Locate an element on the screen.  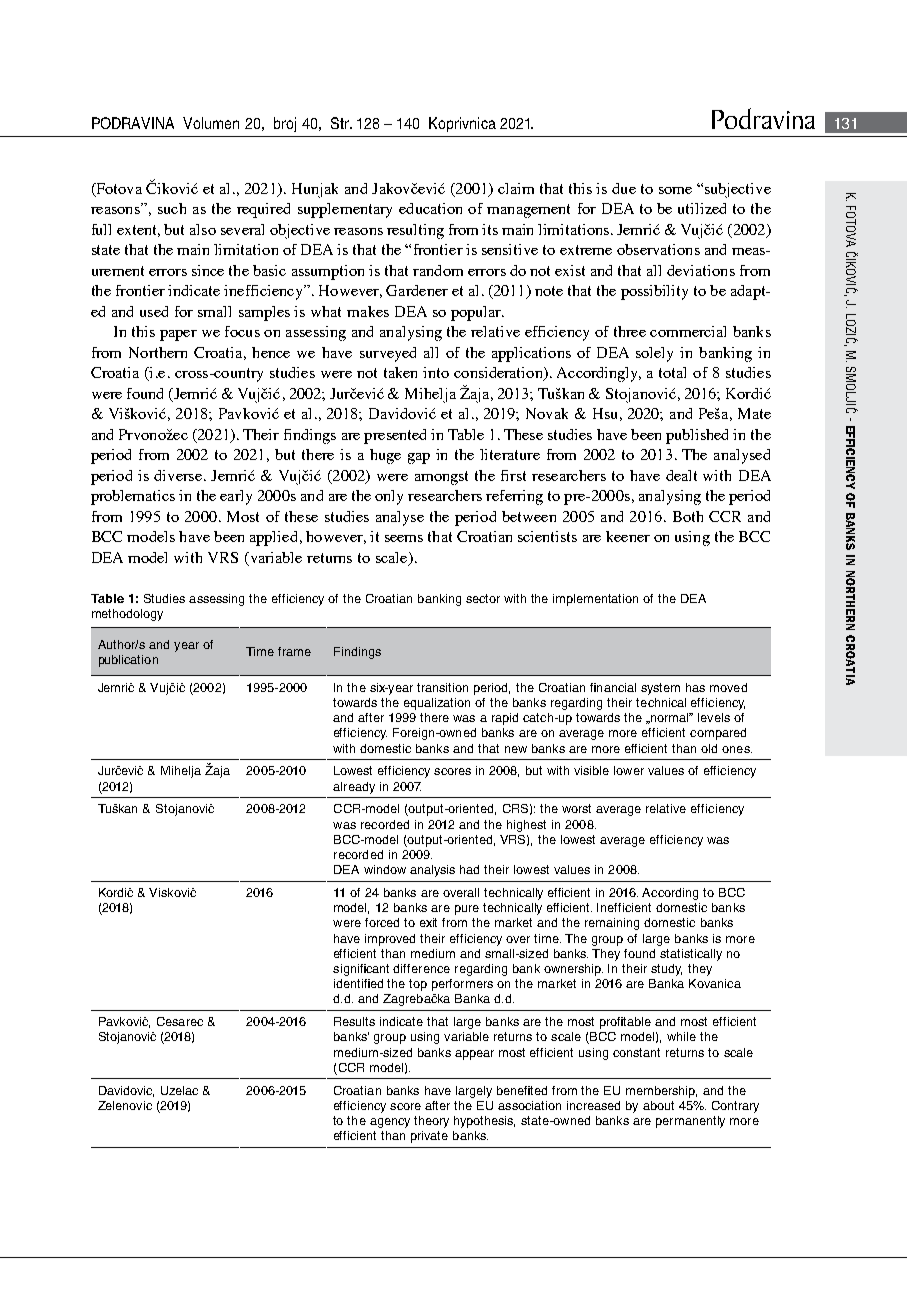
sector is located at coordinates (483, 598).
